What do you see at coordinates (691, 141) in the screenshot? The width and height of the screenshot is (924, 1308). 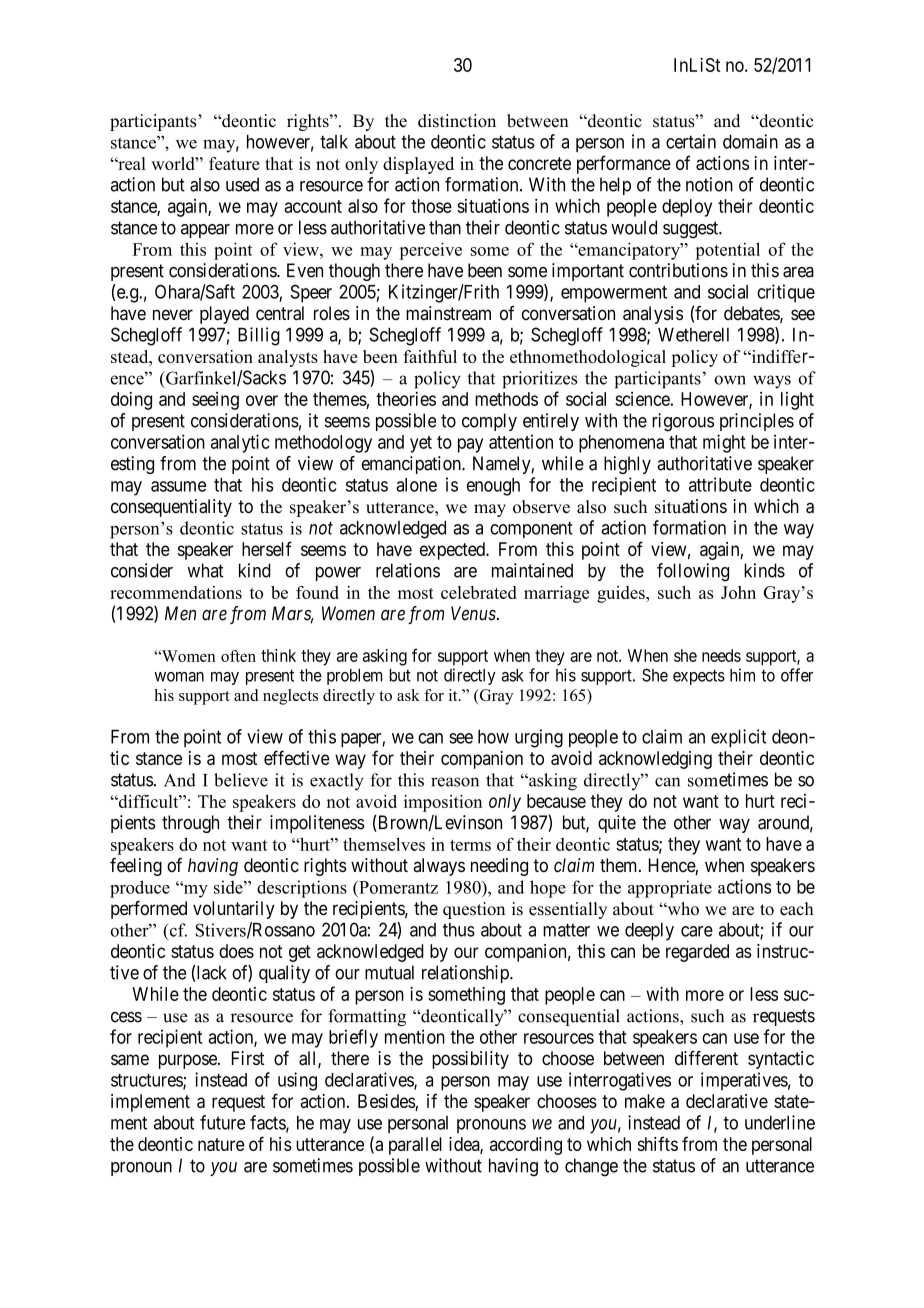 I see `certain` at bounding box center [691, 141].
